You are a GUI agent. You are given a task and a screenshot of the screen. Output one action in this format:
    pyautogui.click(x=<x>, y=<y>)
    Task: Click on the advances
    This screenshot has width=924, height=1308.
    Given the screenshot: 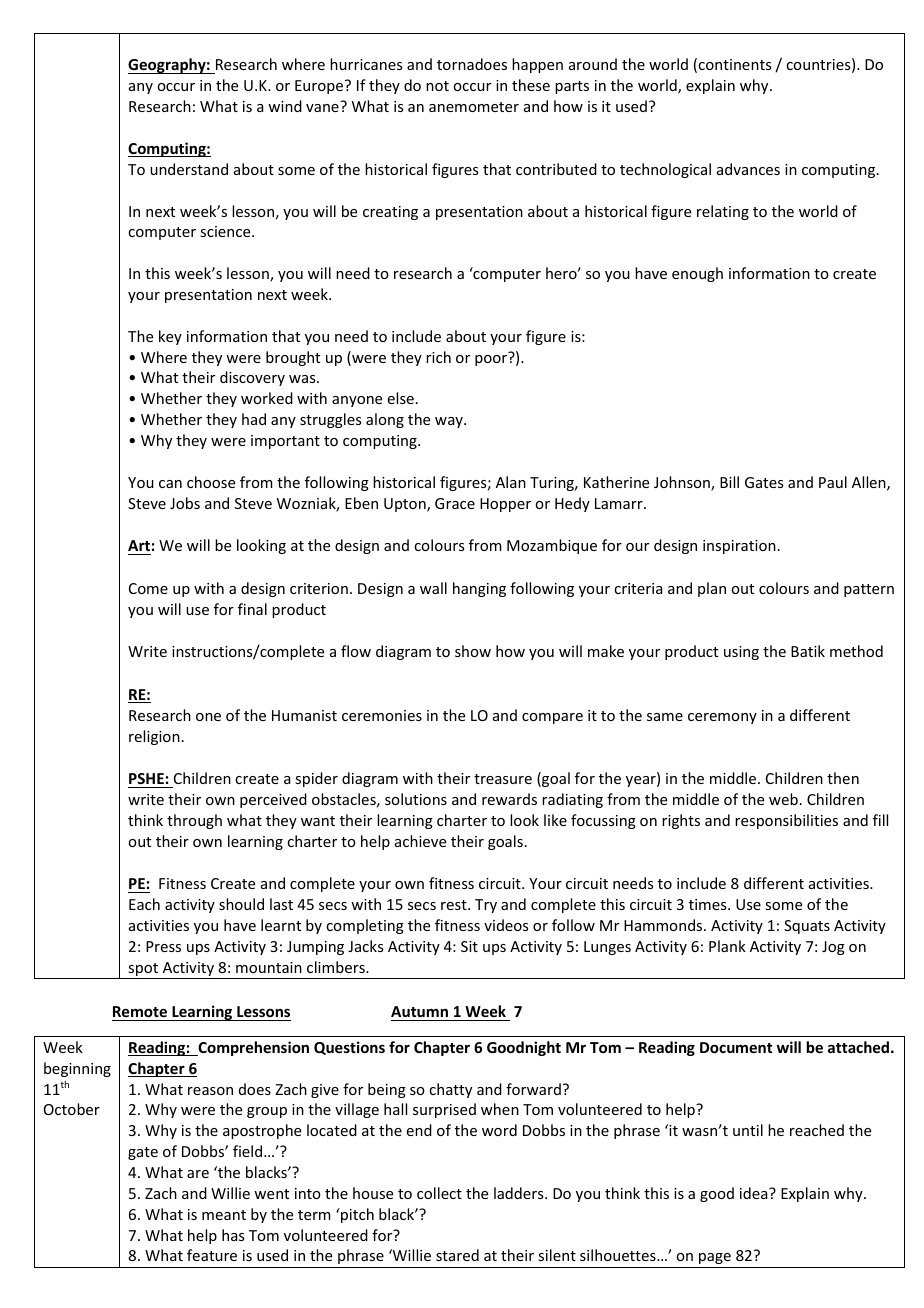 What is the action you would take?
    pyautogui.click(x=748, y=169)
